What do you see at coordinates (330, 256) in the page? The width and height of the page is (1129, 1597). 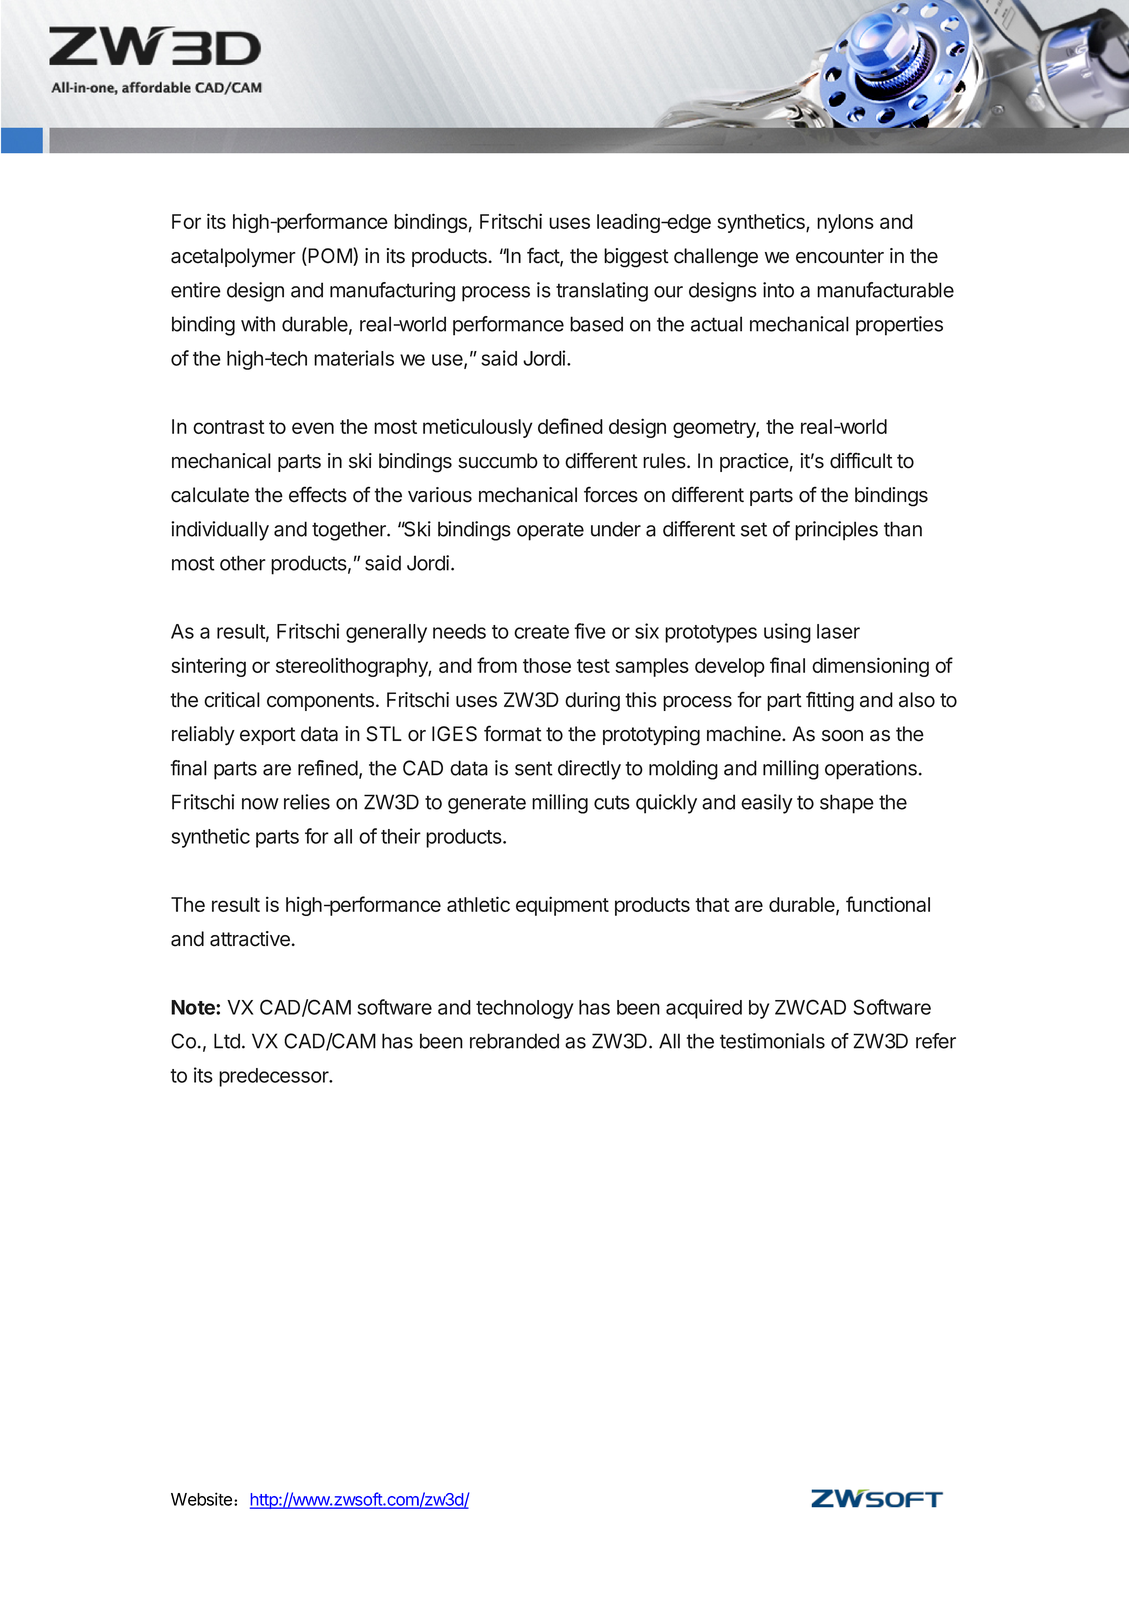 I see `POM` at bounding box center [330, 256].
